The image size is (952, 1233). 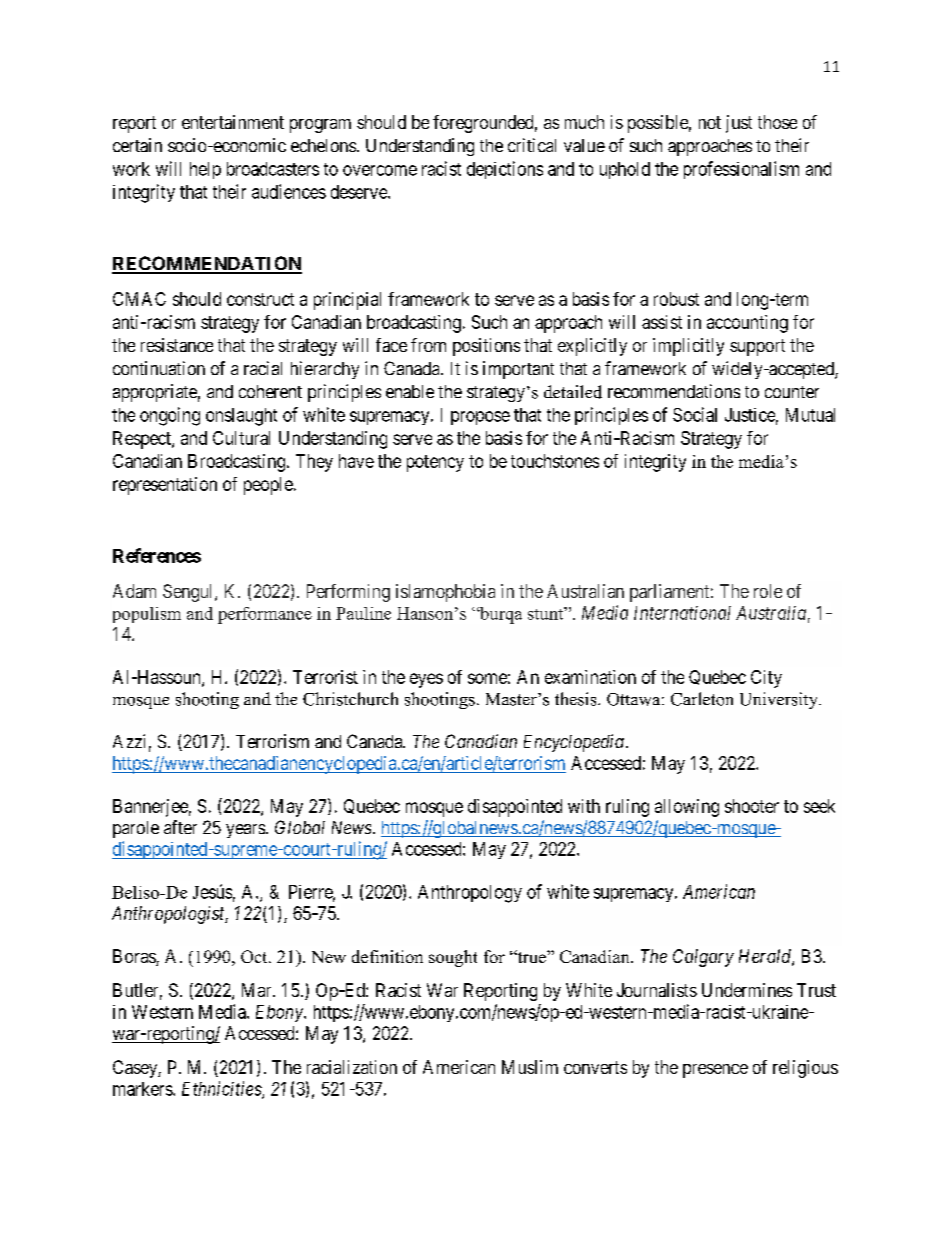 I want to click on Anthropology, so click(x=470, y=894).
